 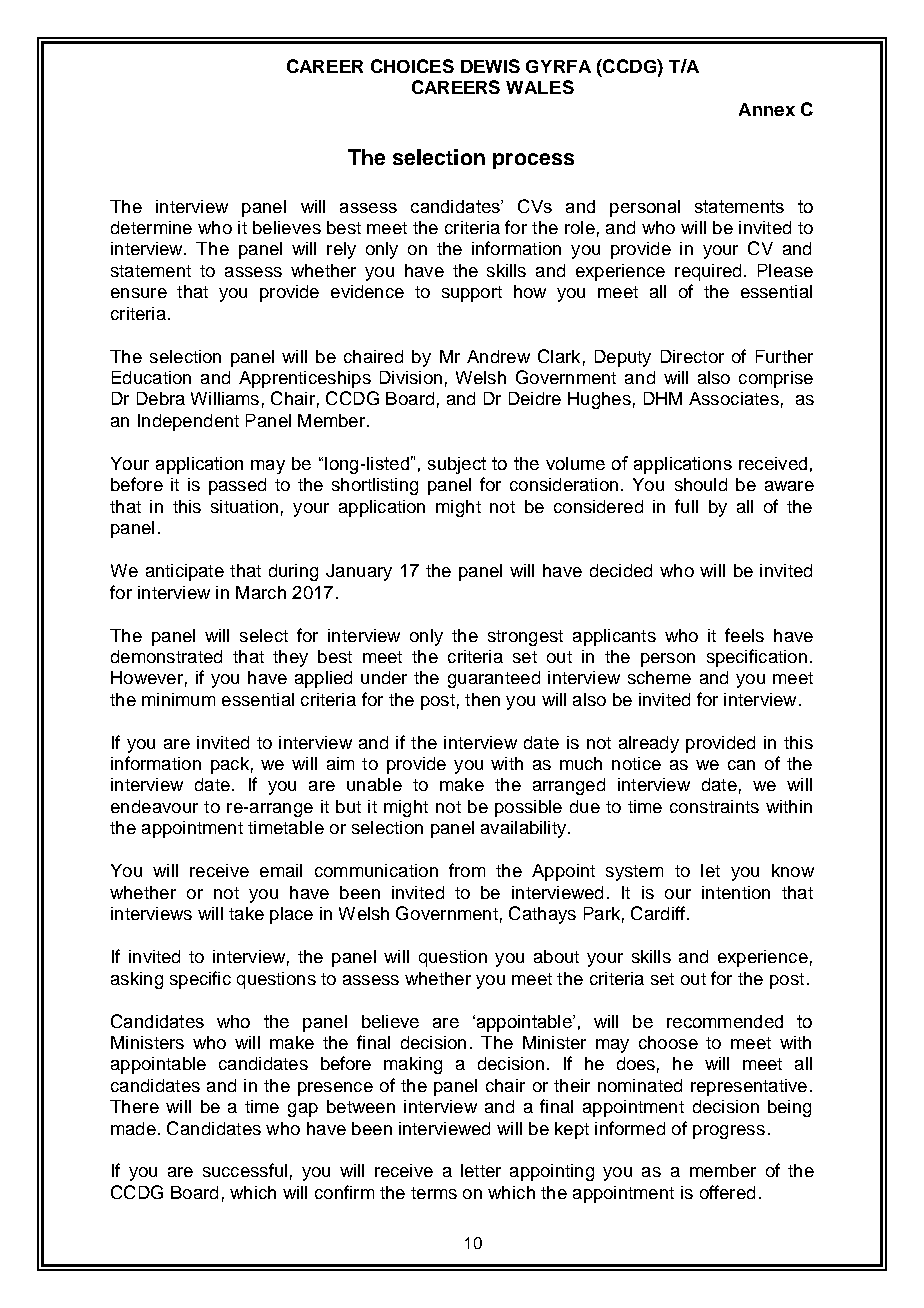 What do you see at coordinates (151, 377) in the image?
I see `Education` at bounding box center [151, 377].
